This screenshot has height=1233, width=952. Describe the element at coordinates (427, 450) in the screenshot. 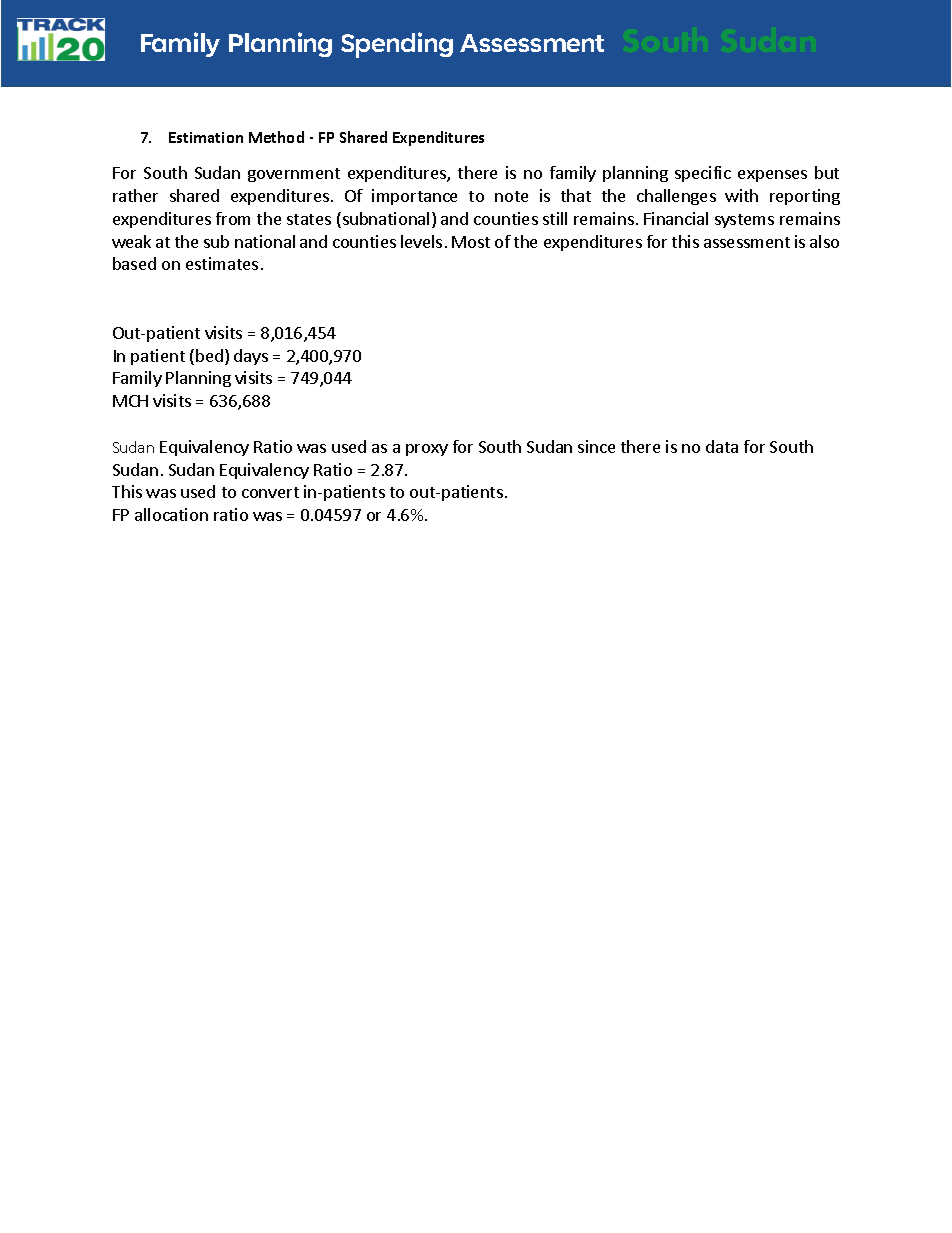

I see `proxy` at that location.
